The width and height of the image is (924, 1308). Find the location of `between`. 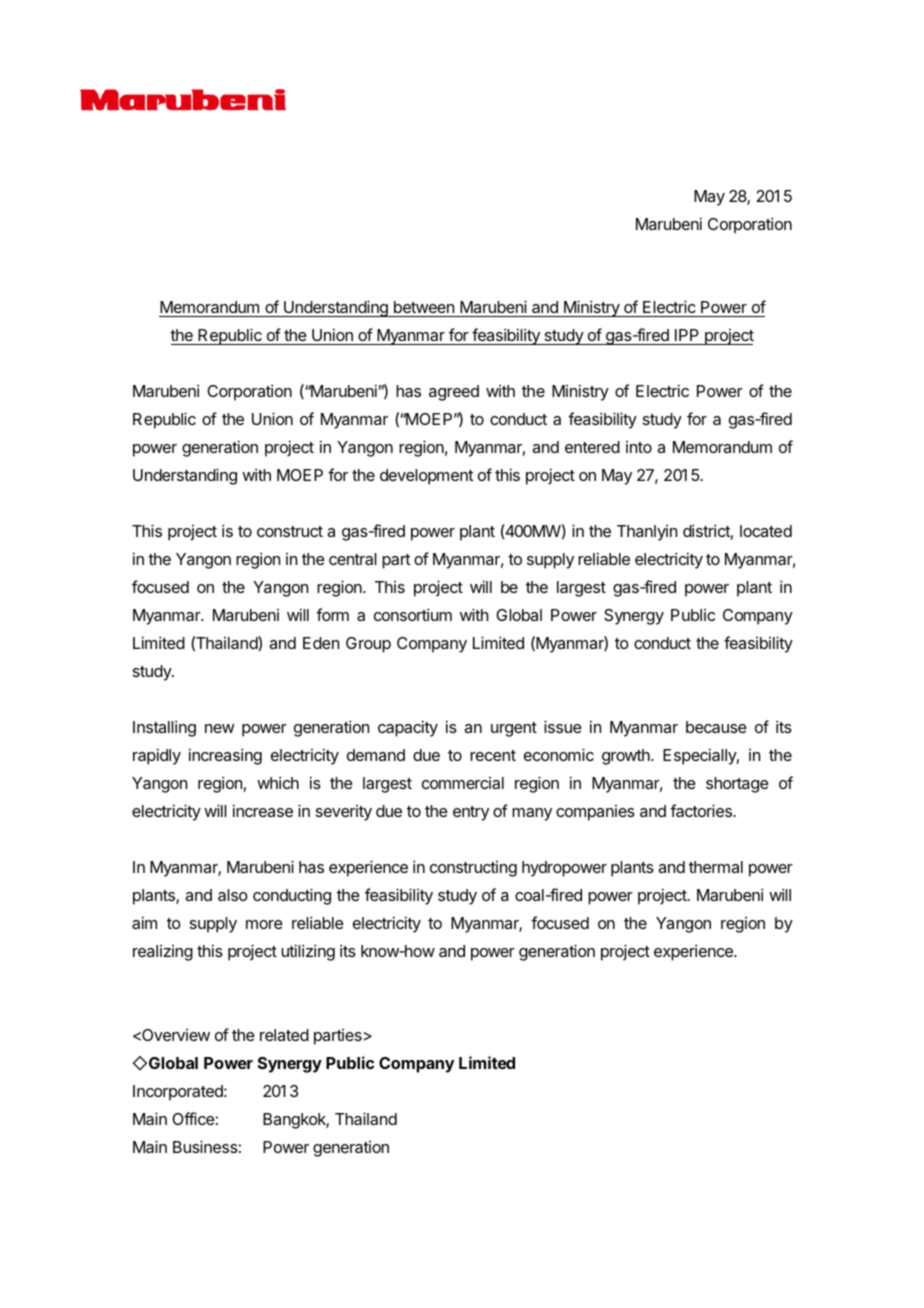

between is located at coordinates (423, 309).
